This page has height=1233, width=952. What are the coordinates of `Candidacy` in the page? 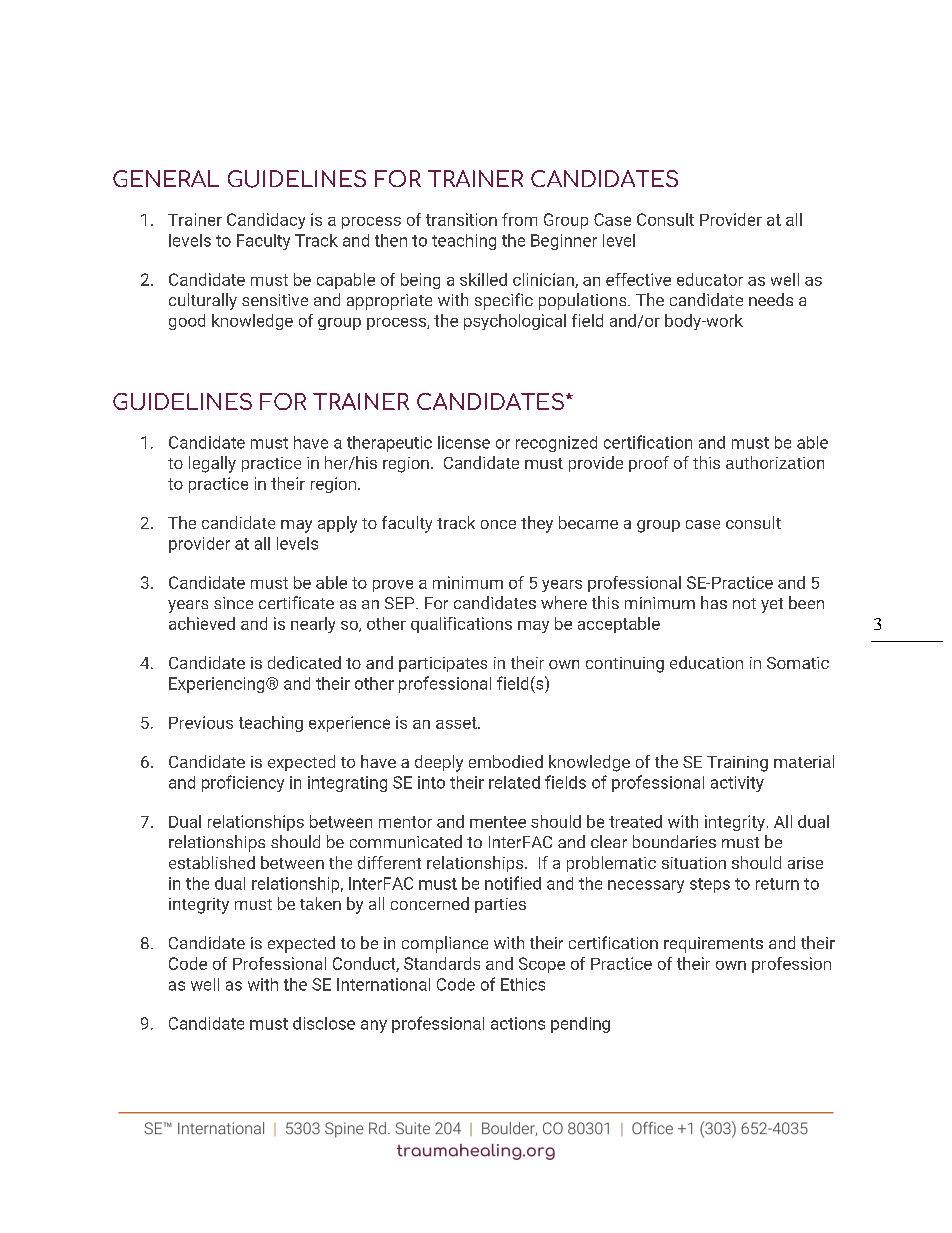 It's located at (266, 221).
